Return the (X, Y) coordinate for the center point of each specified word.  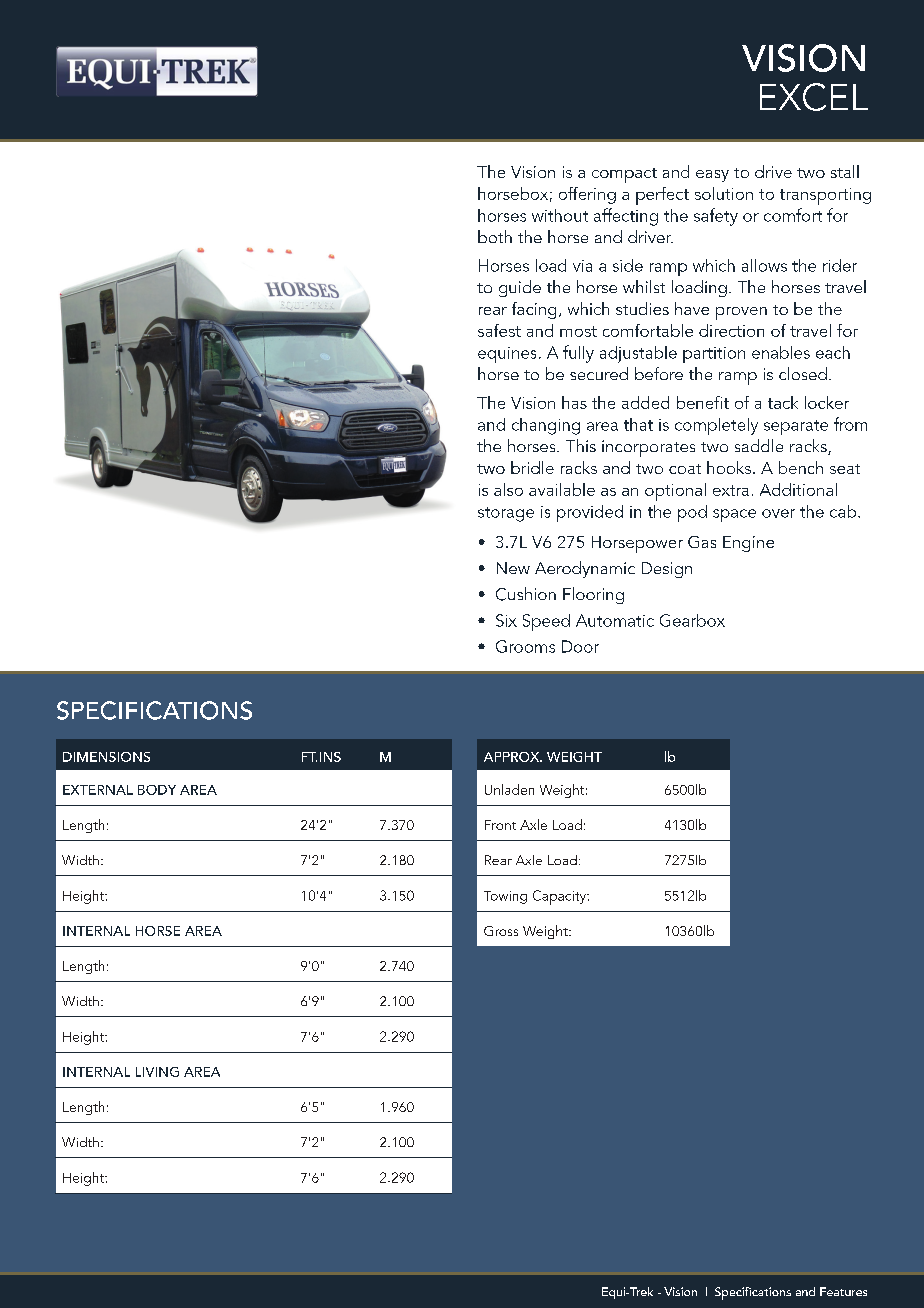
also (508, 489)
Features (843, 1291)
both (495, 236)
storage (506, 514)
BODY (157, 790)
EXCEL (814, 97)
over (778, 513)
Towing (505, 897)
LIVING (157, 1072)
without (560, 215)
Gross (501, 931)
